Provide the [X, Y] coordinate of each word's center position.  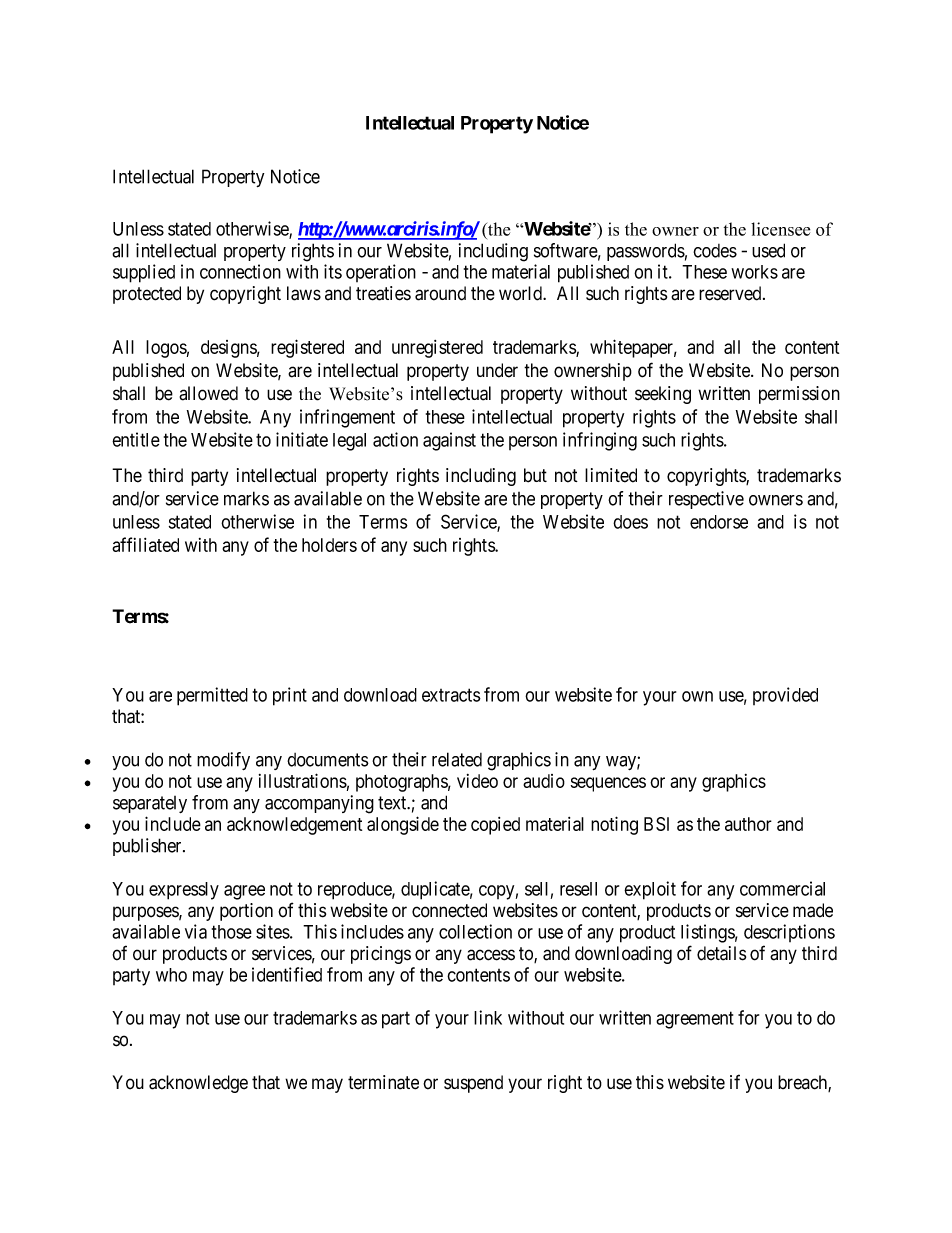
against [449, 441]
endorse [719, 522]
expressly [184, 891]
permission [799, 395]
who [171, 975]
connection [240, 271]
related [457, 759]
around [440, 293]
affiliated [145, 544]
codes [715, 251]
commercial [782, 888]
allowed [208, 393]
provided [785, 696]
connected [449, 910]
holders [329, 545]
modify [223, 761]
